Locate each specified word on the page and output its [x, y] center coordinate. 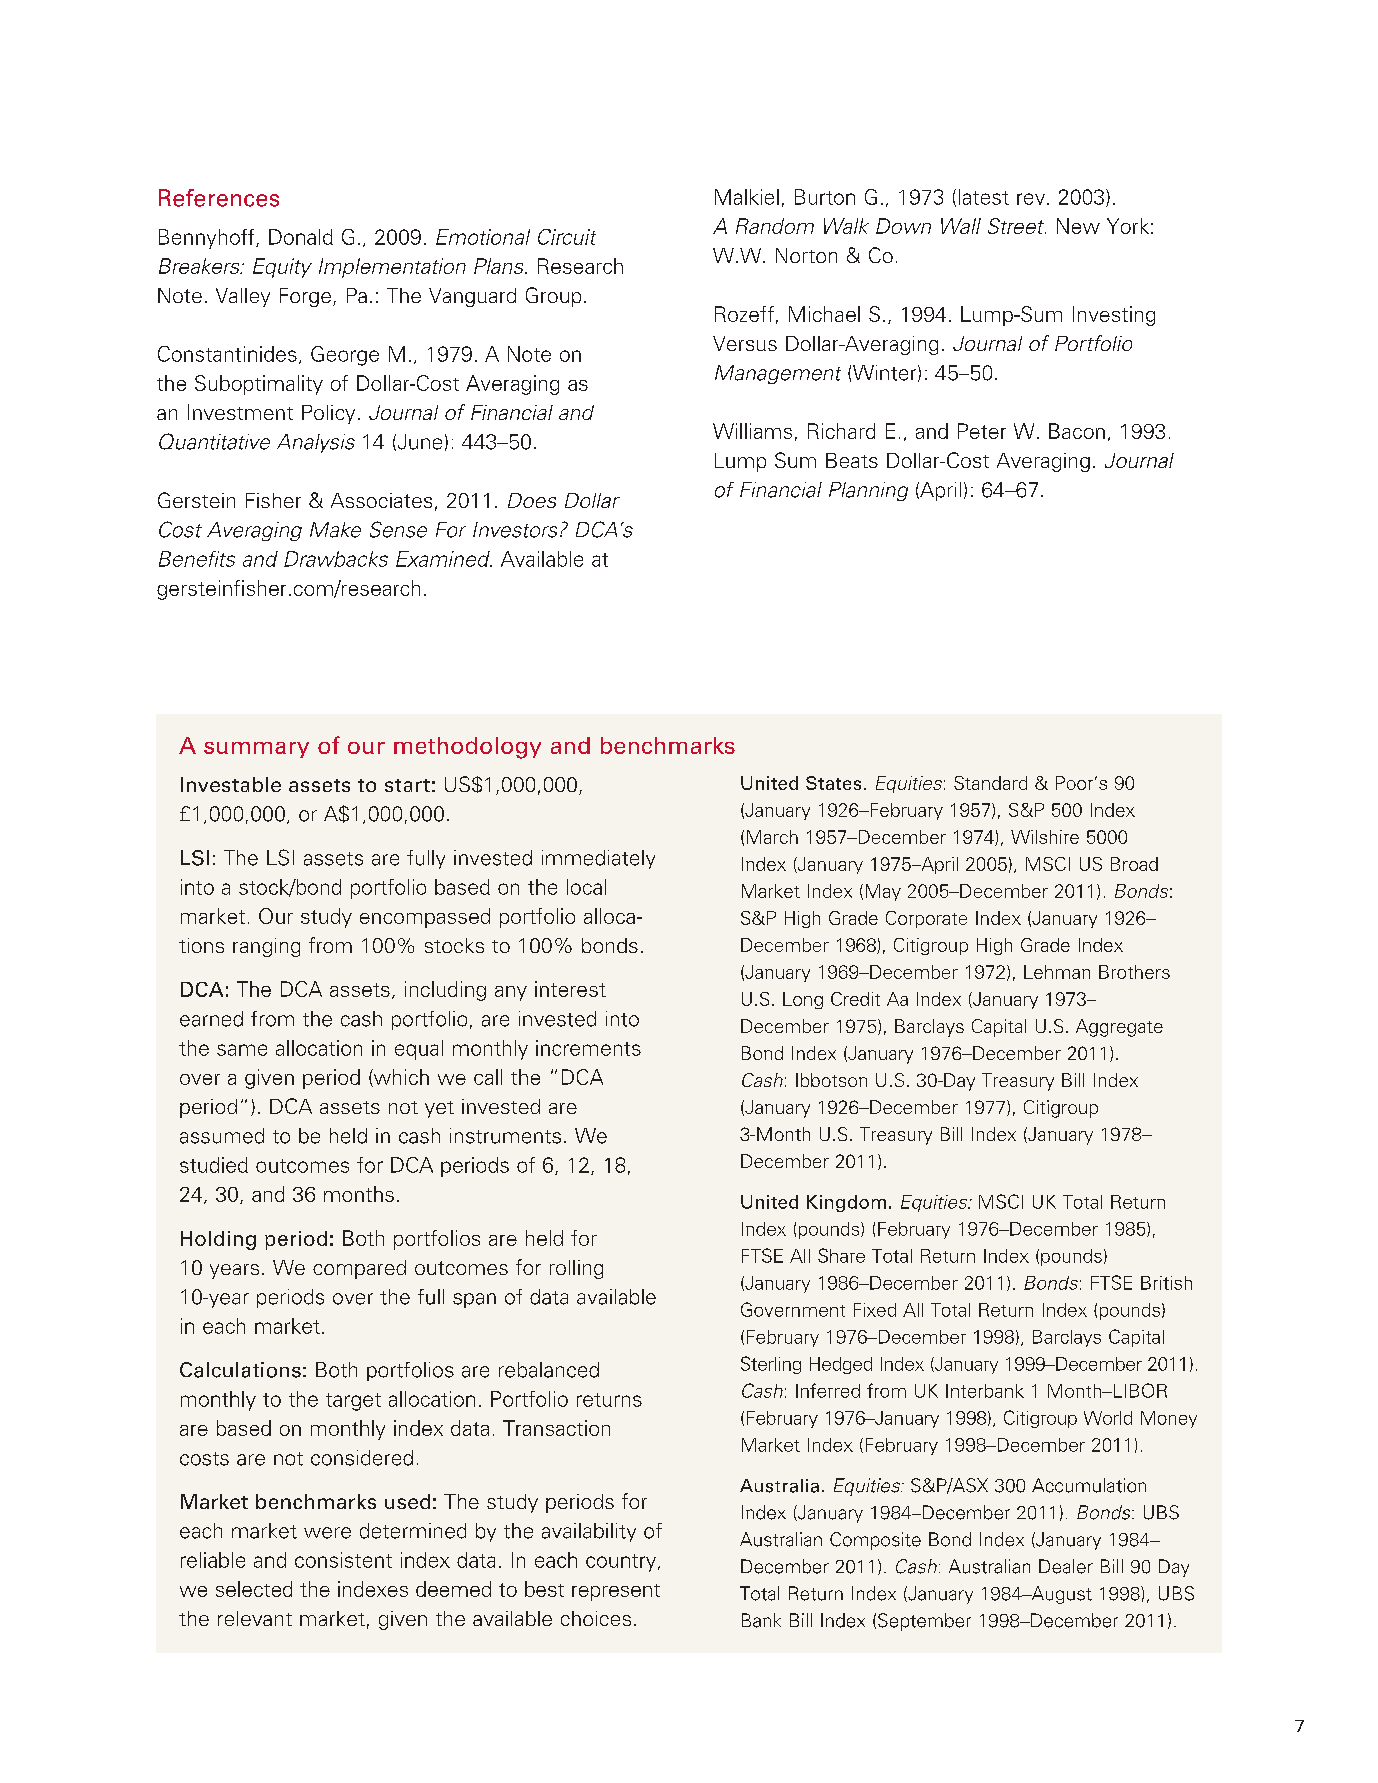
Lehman [1057, 972]
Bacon [1077, 431]
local [586, 887]
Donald [301, 237]
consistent [343, 1560]
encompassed [425, 918]
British [1166, 1283]
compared [359, 1269]
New [1078, 226]
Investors [515, 530]
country [622, 1563]
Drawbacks [336, 559]
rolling [576, 1269]
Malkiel [747, 197]
